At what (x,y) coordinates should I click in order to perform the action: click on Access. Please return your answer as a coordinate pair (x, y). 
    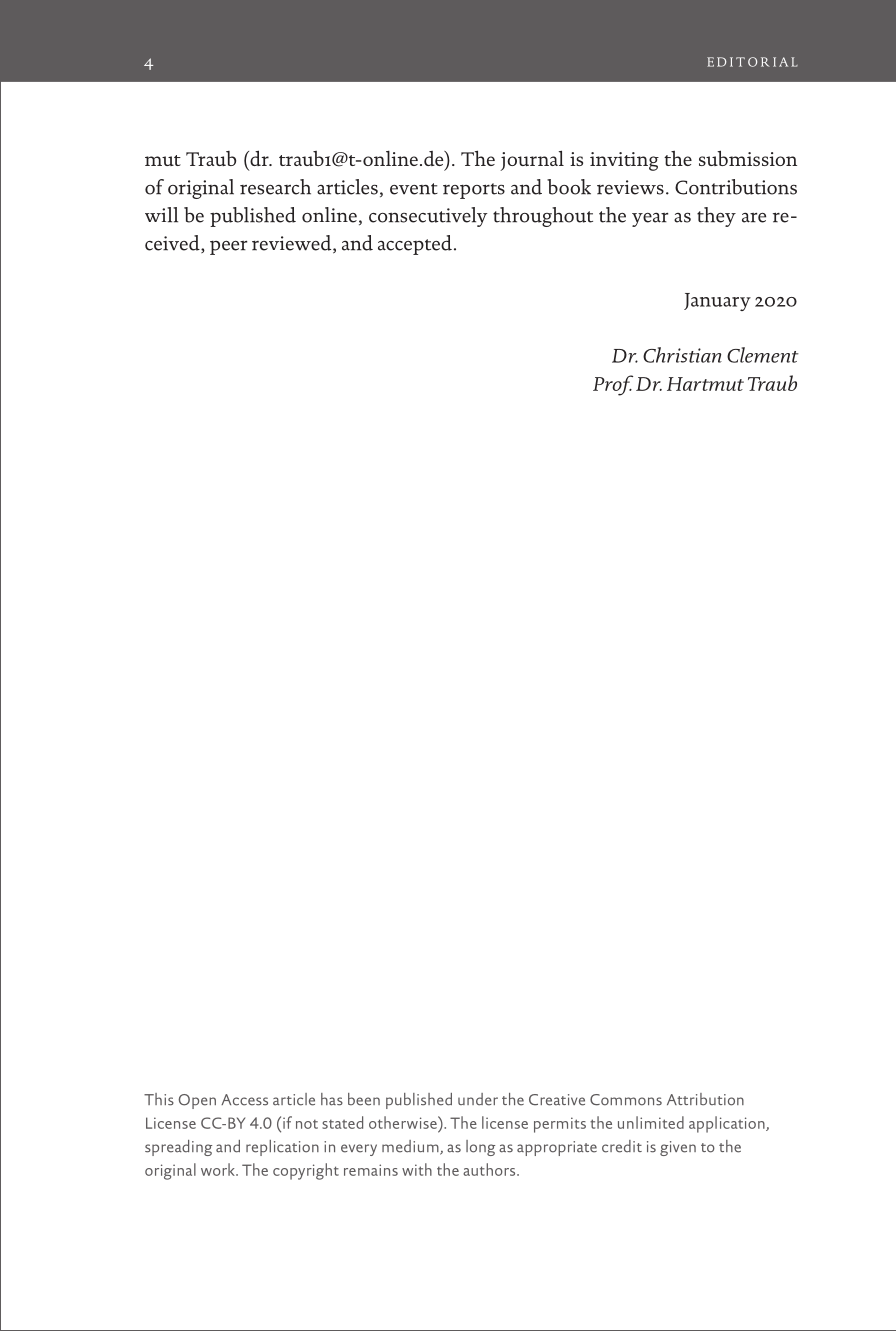
    Looking at the image, I should click on (244, 1100).
